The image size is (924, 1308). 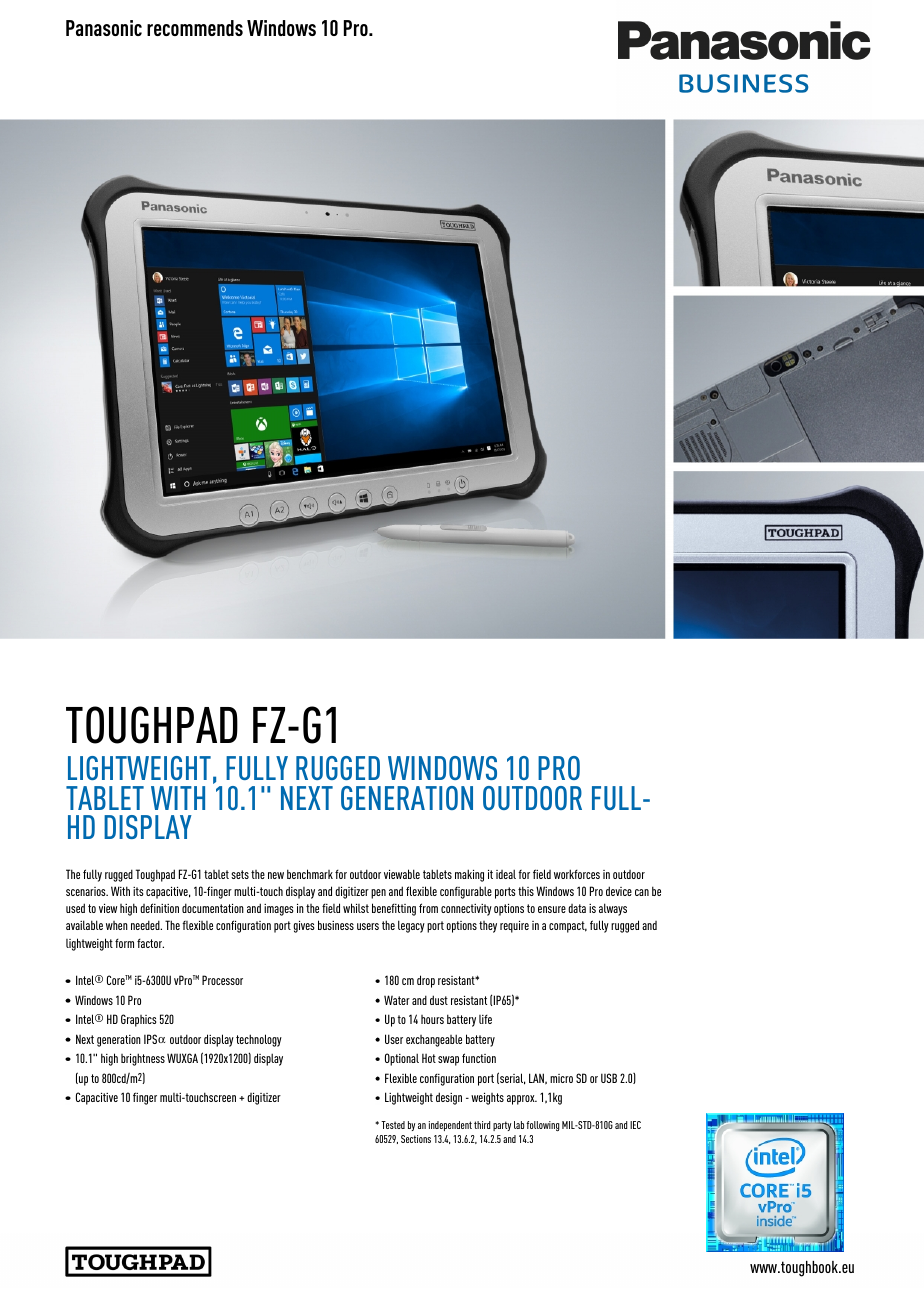 What do you see at coordinates (195, 28) in the screenshot?
I see `recommends` at bounding box center [195, 28].
